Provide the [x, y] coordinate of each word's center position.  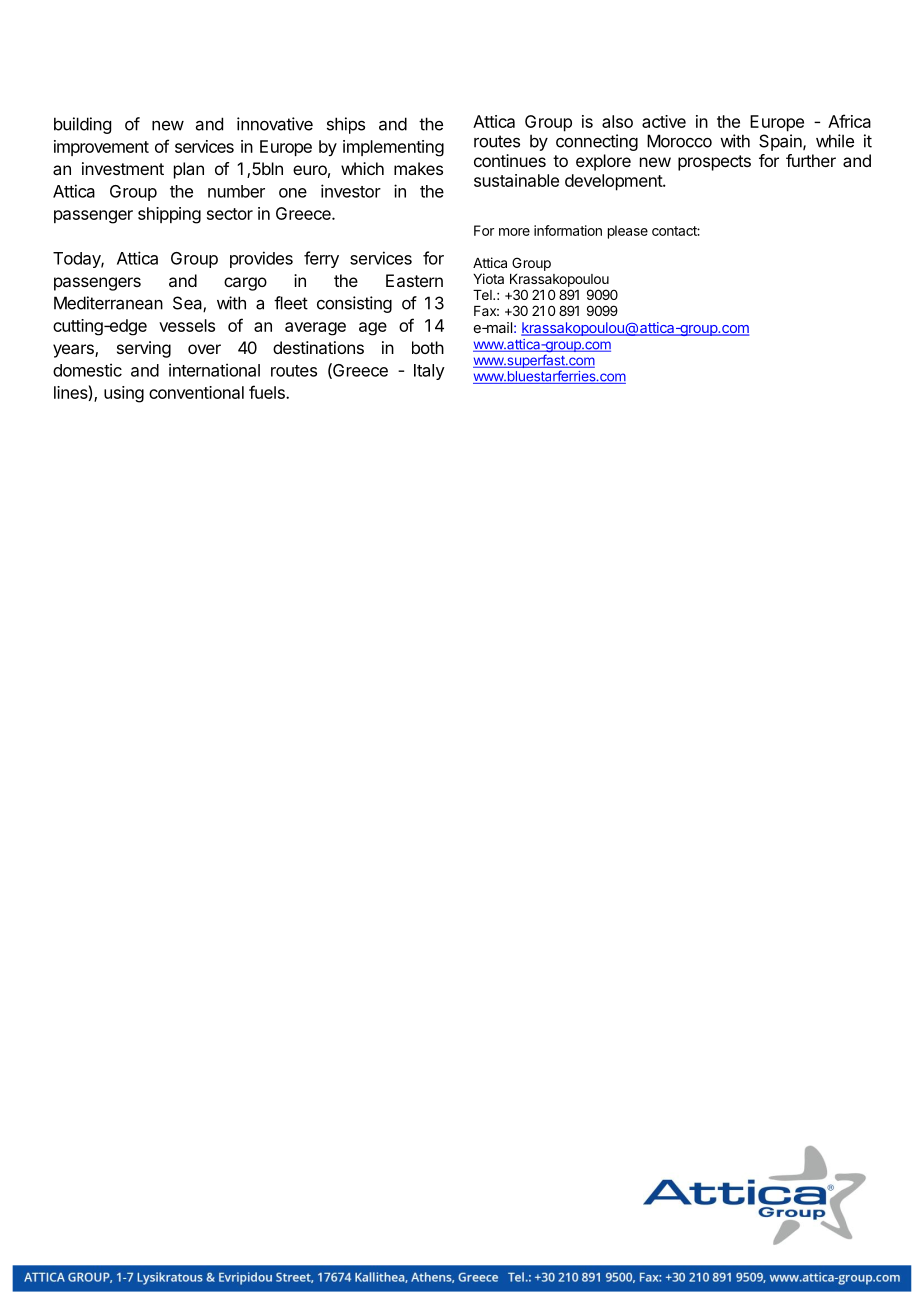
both [428, 347]
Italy [429, 372]
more [514, 232]
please [628, 232]
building [82, 125]
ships [346, 125]
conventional [196, 392]
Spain [781, 142]
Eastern [414, 280]
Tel [483, 295]
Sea [188, 304]
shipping [169, 215]
